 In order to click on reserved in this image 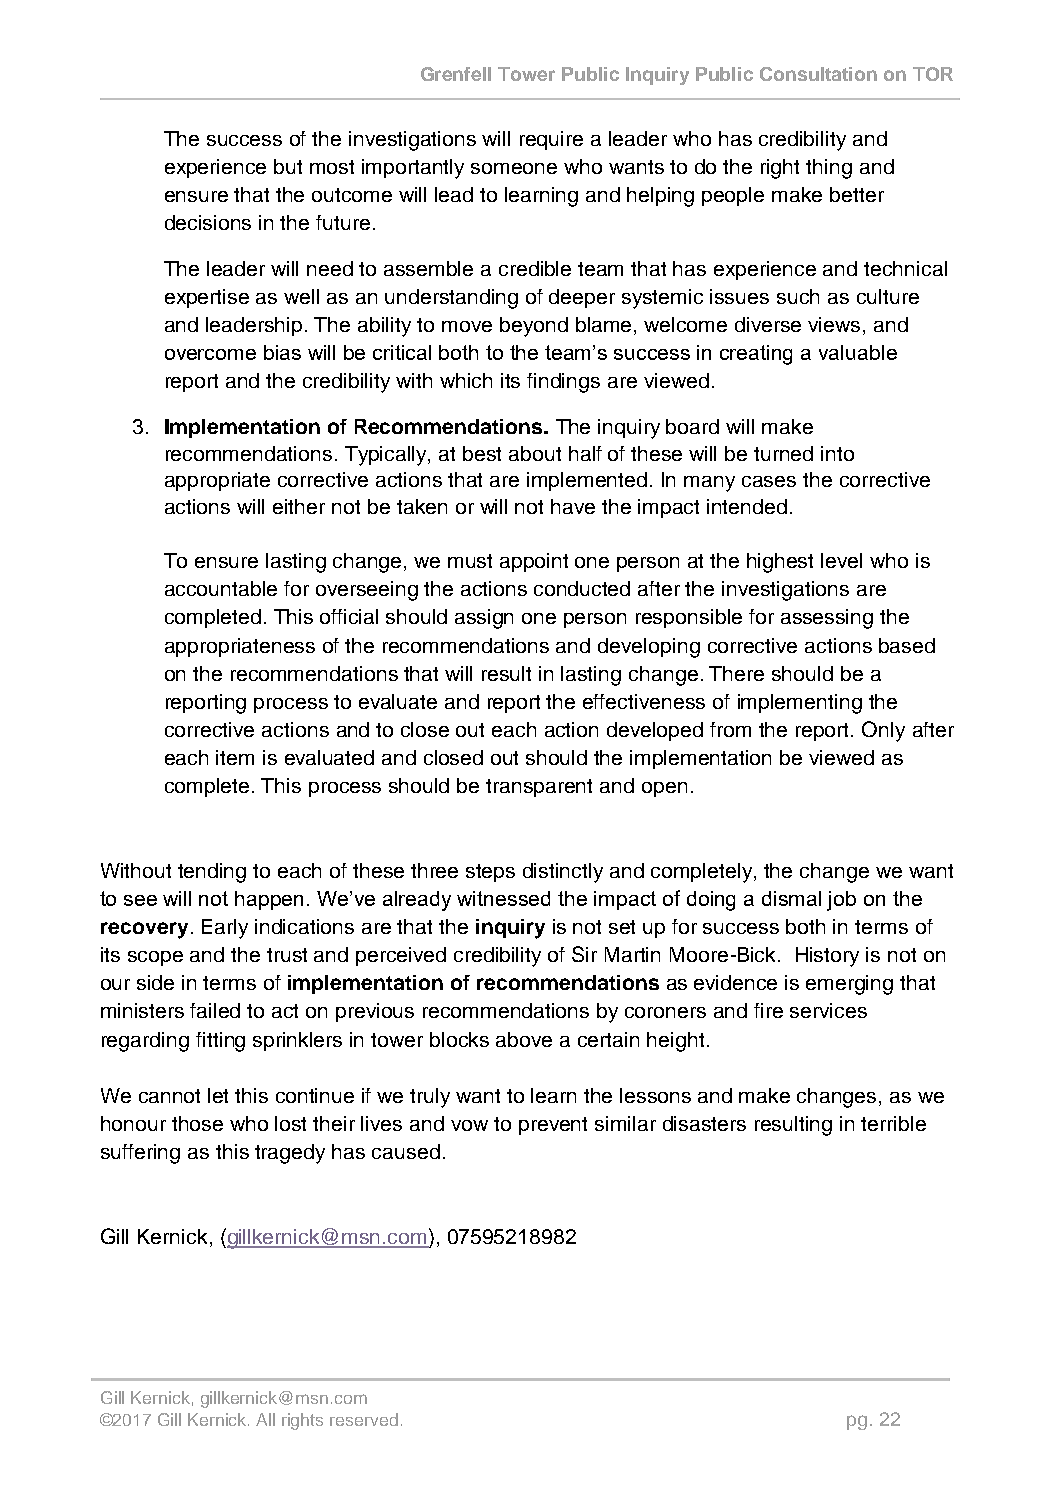, I will do `click(364, 1419)`.
